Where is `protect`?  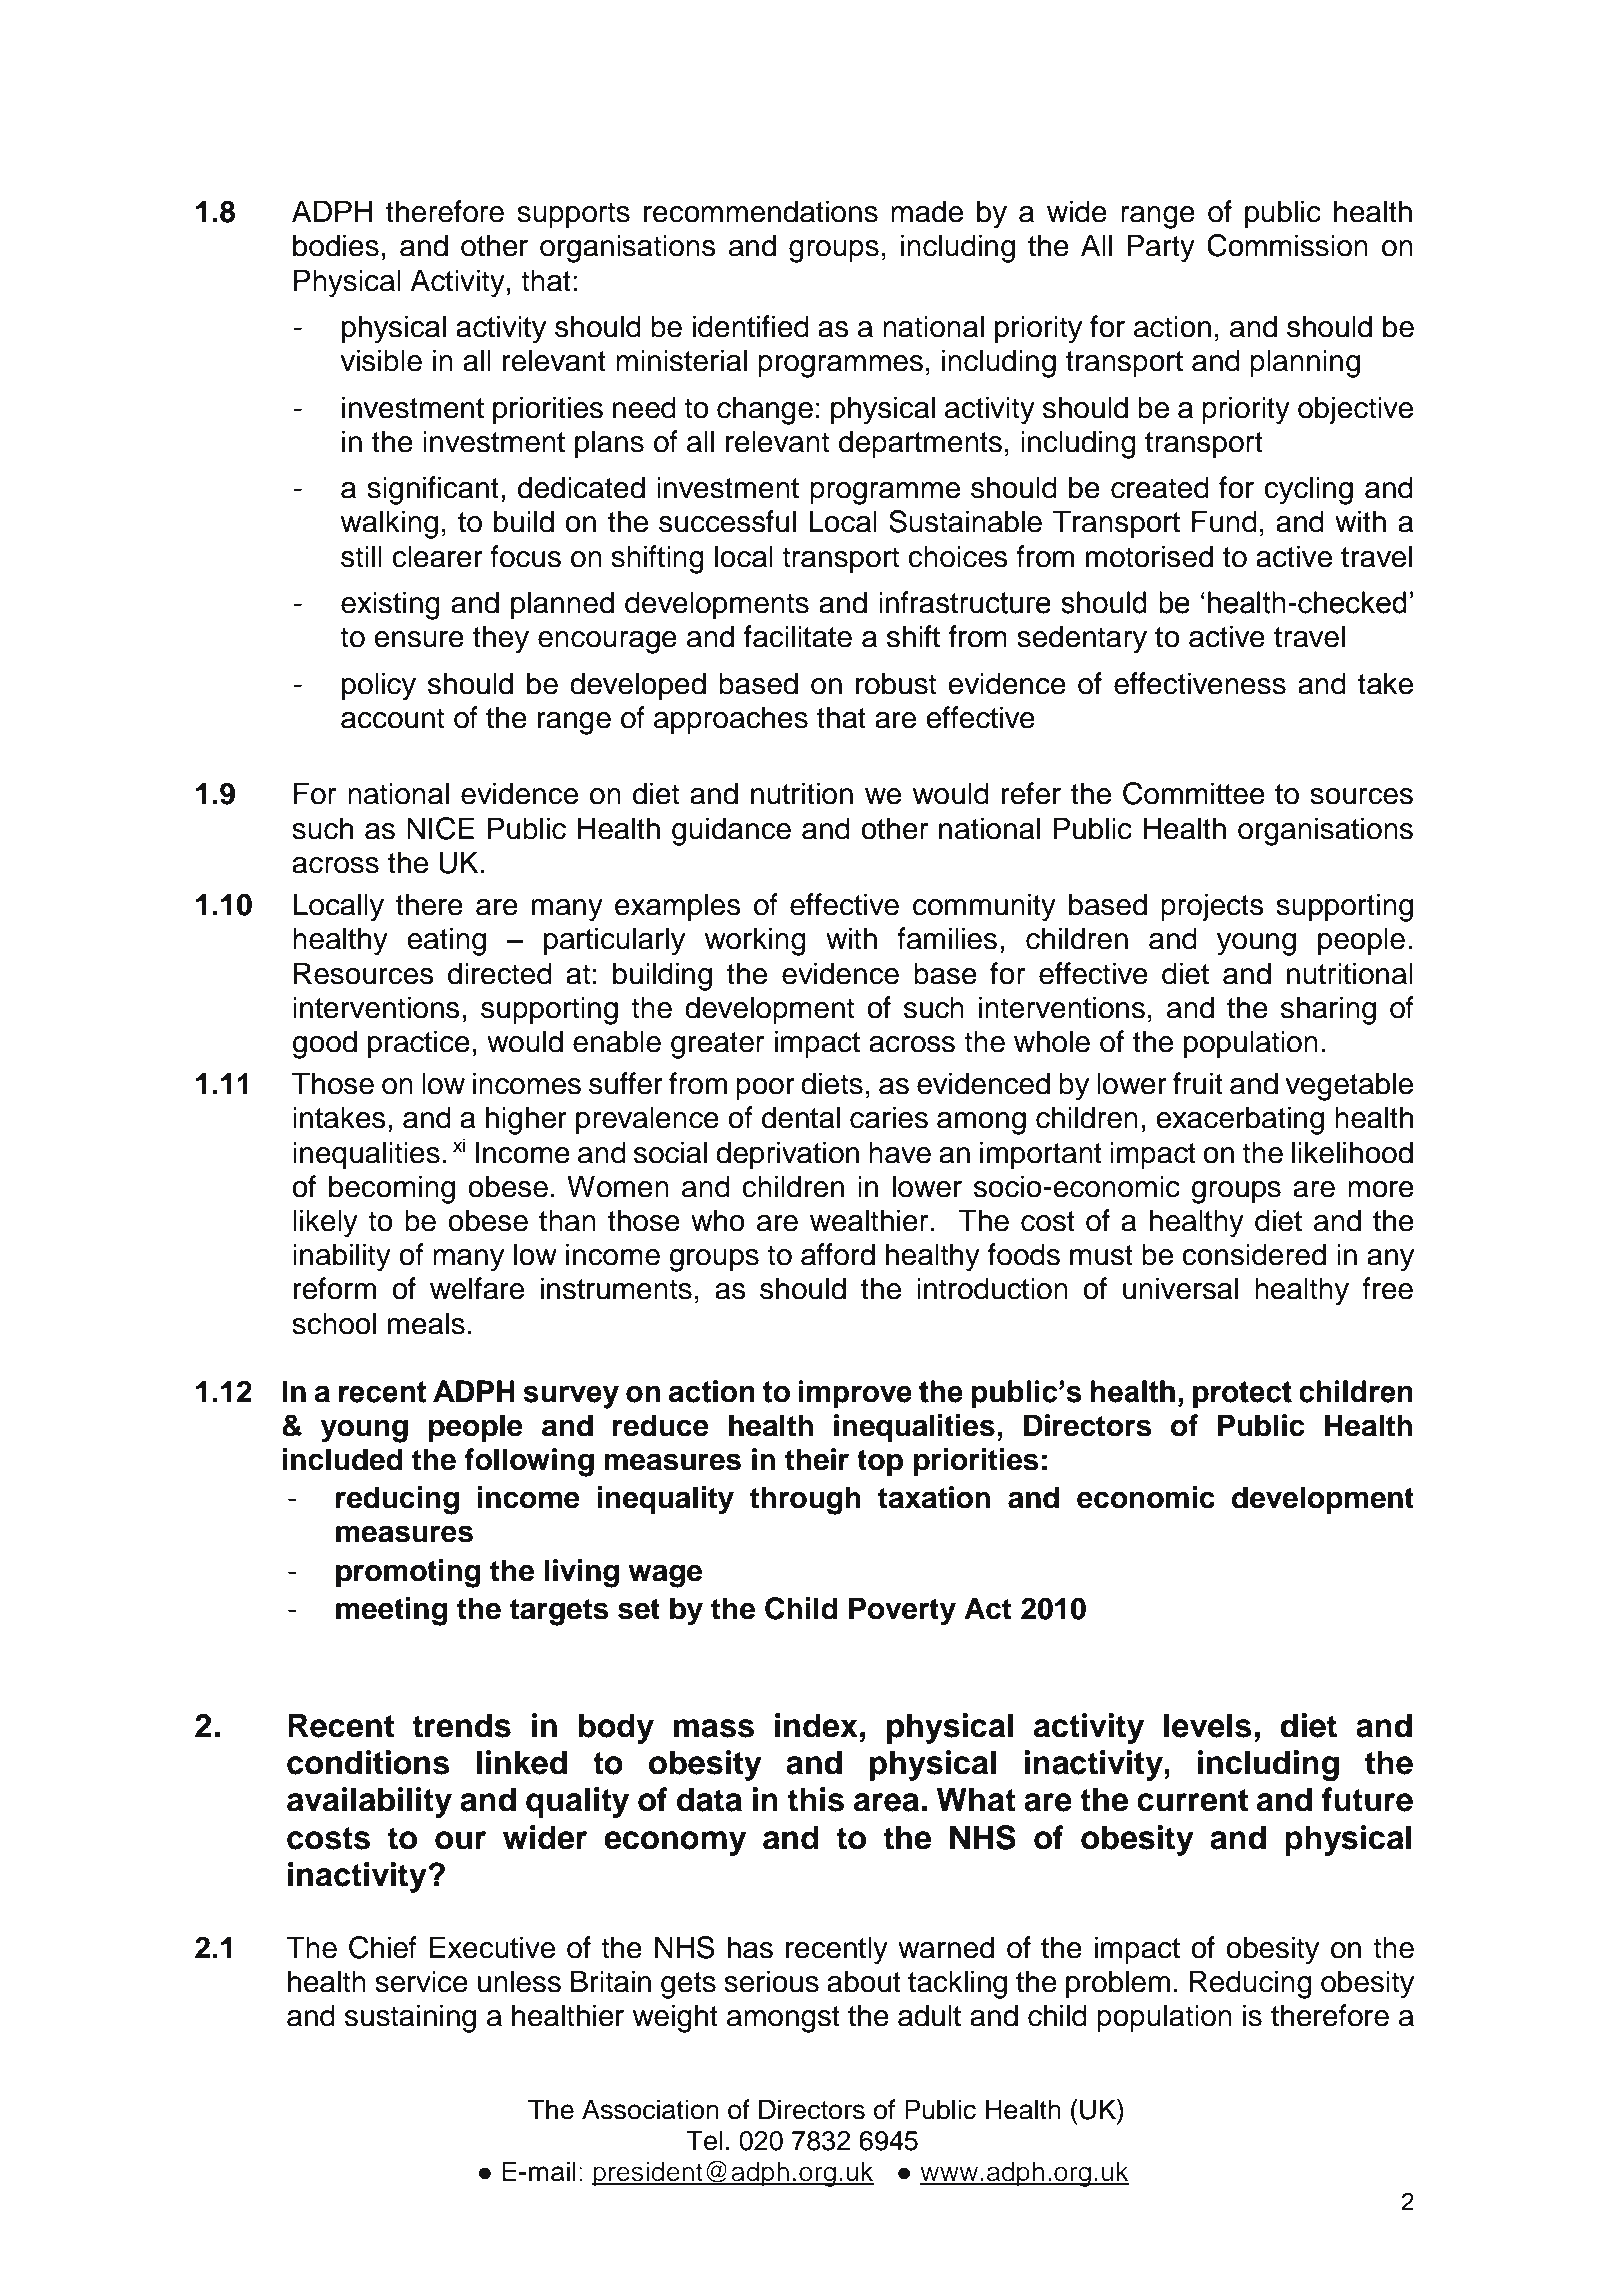
protect is located at coordinates (1242, 1394).
